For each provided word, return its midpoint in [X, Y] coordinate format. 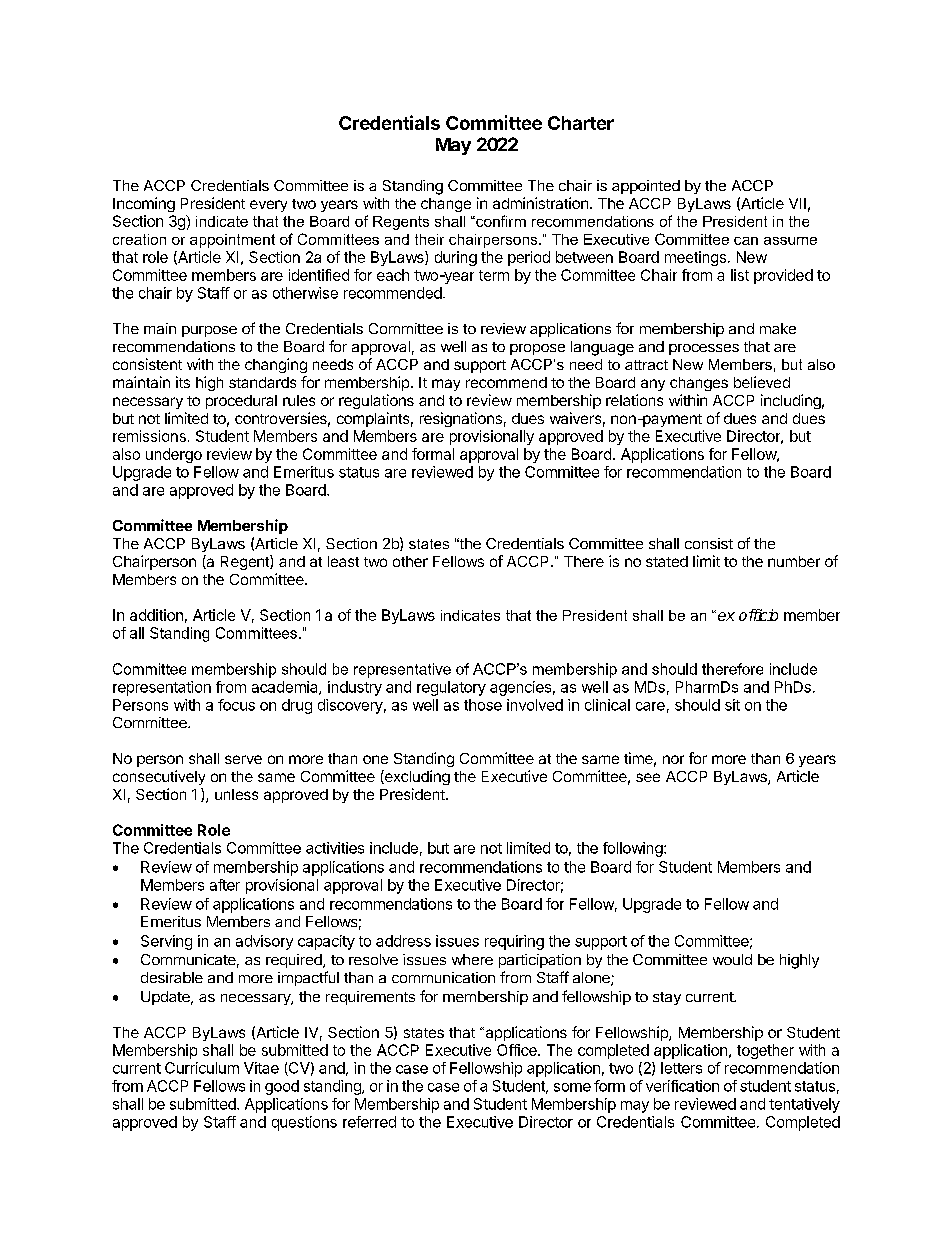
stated [667, 561]
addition [156, 615]
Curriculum [202, 1068]
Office [518, 1050]
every [268, 206]
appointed [646, 187]
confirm [500, 221]
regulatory [451, 688]
